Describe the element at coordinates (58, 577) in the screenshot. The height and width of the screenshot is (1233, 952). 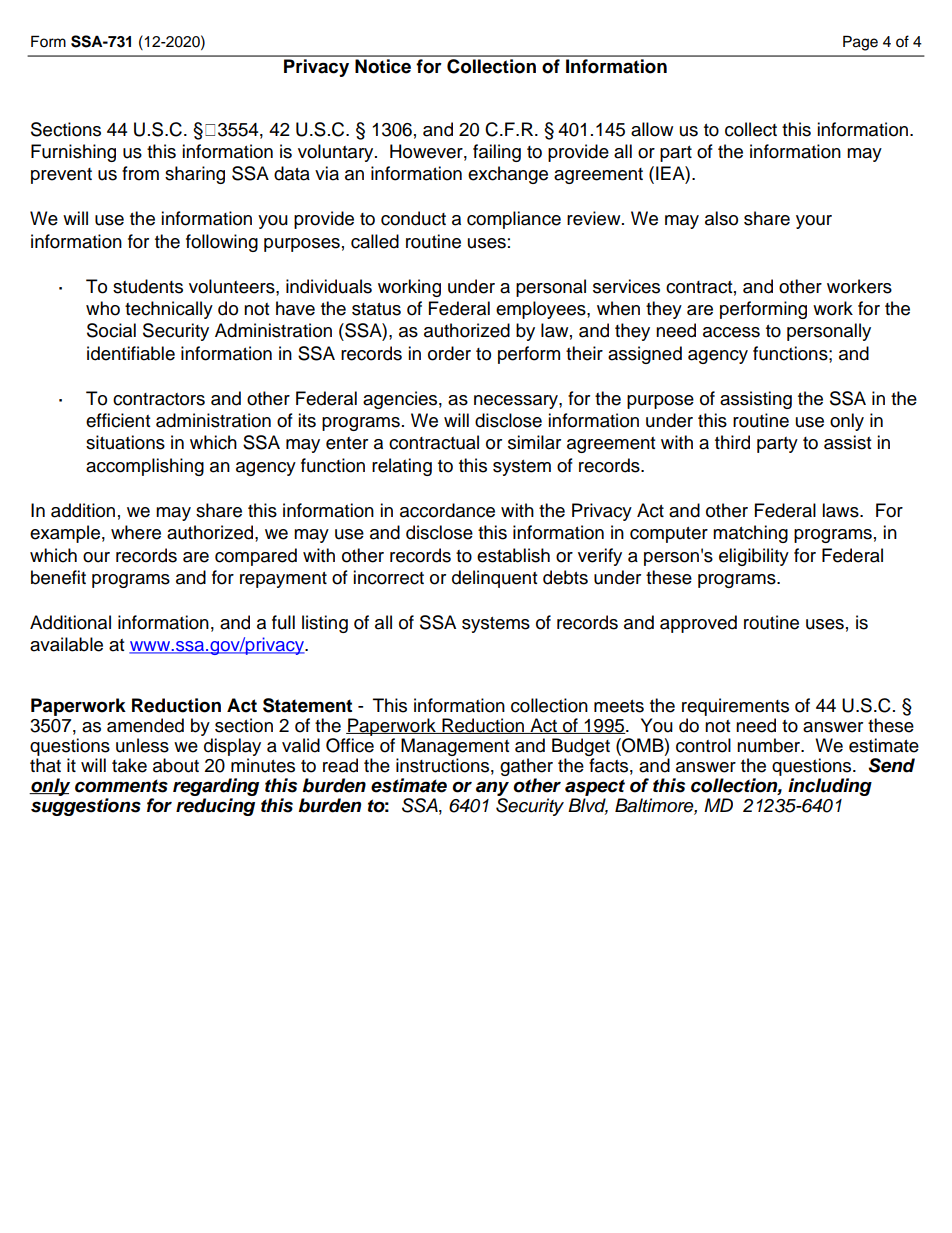
I see `benefit` at that location.
